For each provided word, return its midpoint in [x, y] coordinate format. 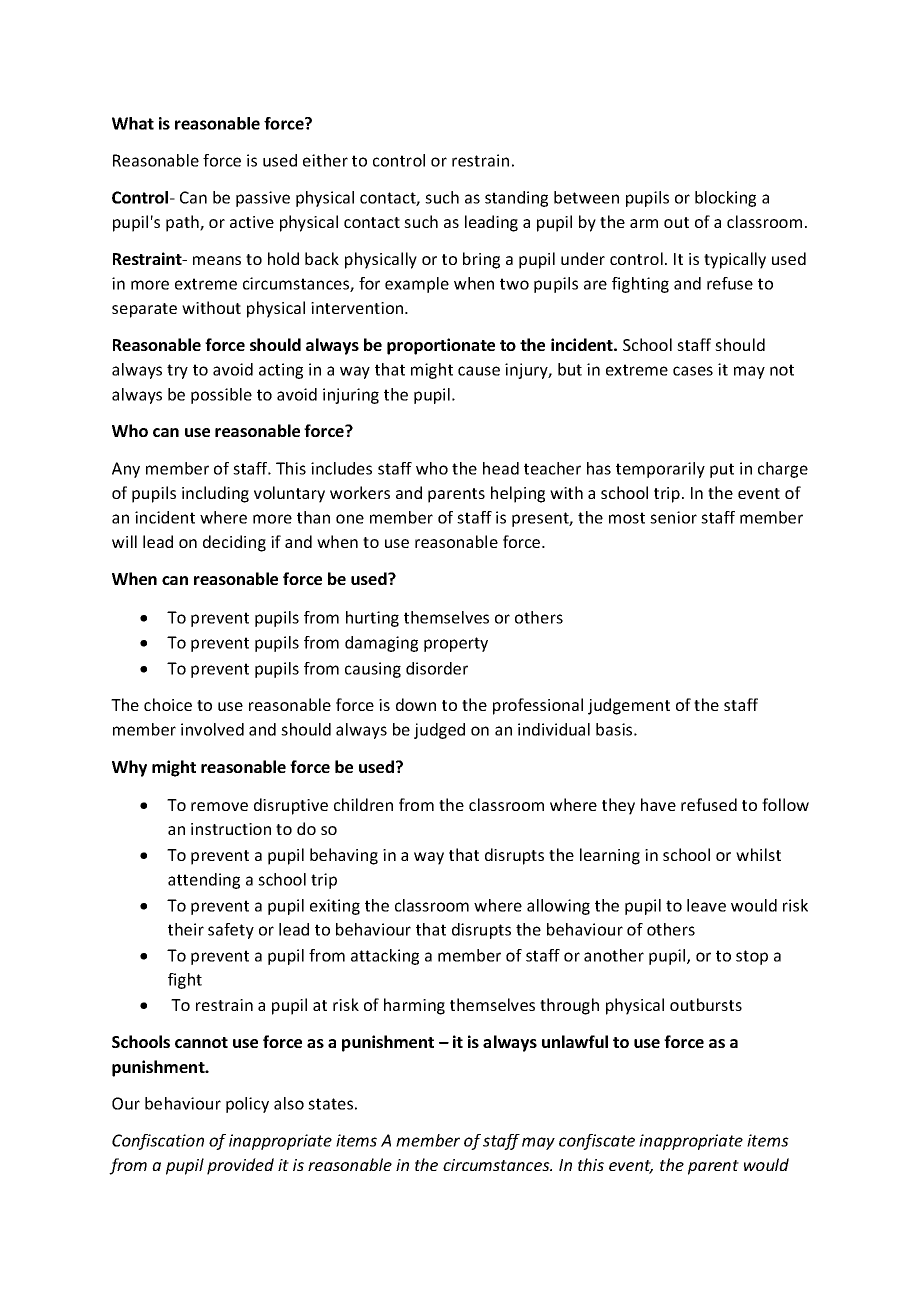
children [363, 804]
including [215, 494]
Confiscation [158, 1142]
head [501, 468]
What [133, 123]
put [722, 470]
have [658, 804]
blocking [725, 199]
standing [516, 199]
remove [219, 806]
